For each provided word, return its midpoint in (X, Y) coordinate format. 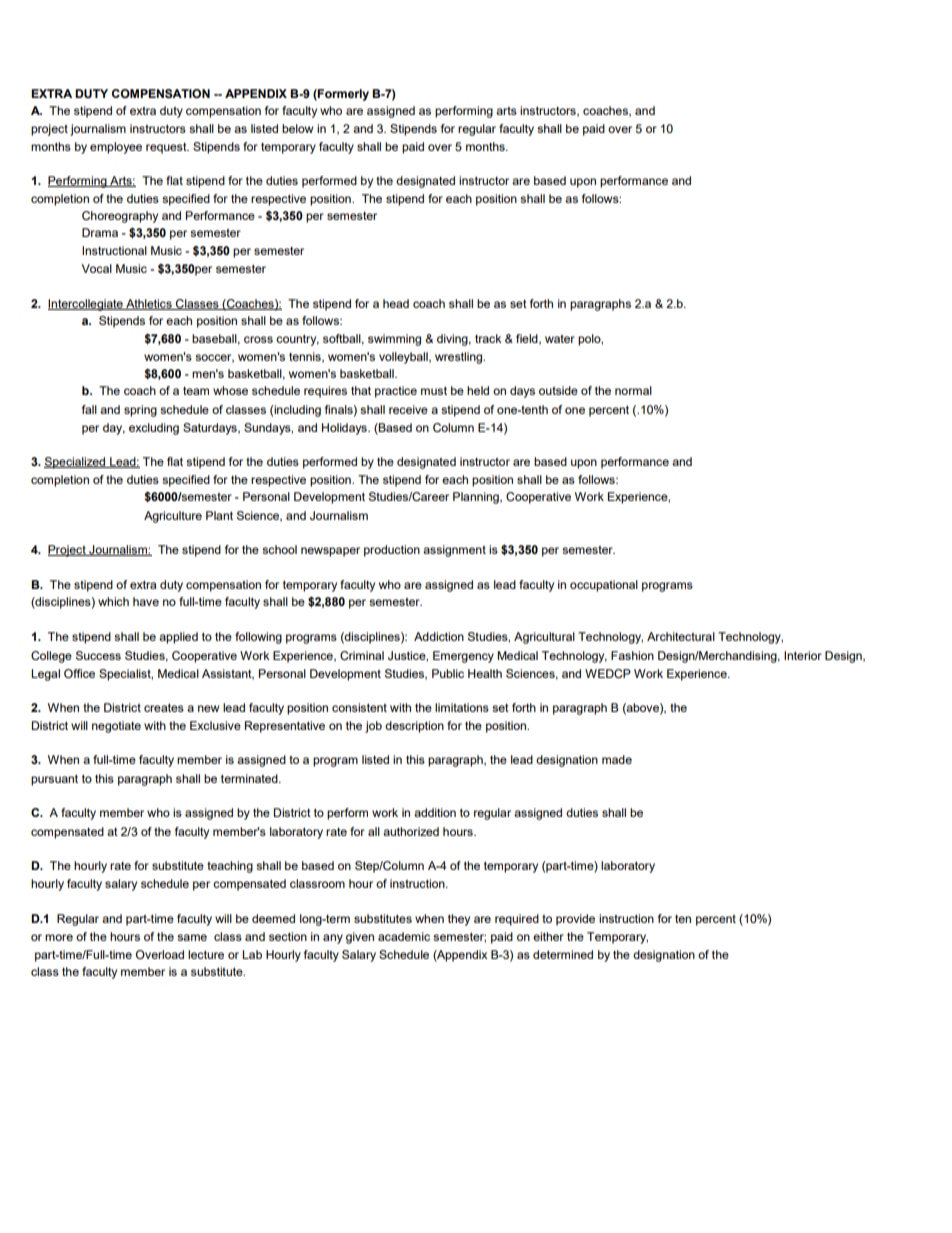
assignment (454, 551)
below (297, 128)
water (560, 339)
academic (404, 936)
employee (116, 148)
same (192, 937)
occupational (604, 586)
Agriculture (173, 517)
